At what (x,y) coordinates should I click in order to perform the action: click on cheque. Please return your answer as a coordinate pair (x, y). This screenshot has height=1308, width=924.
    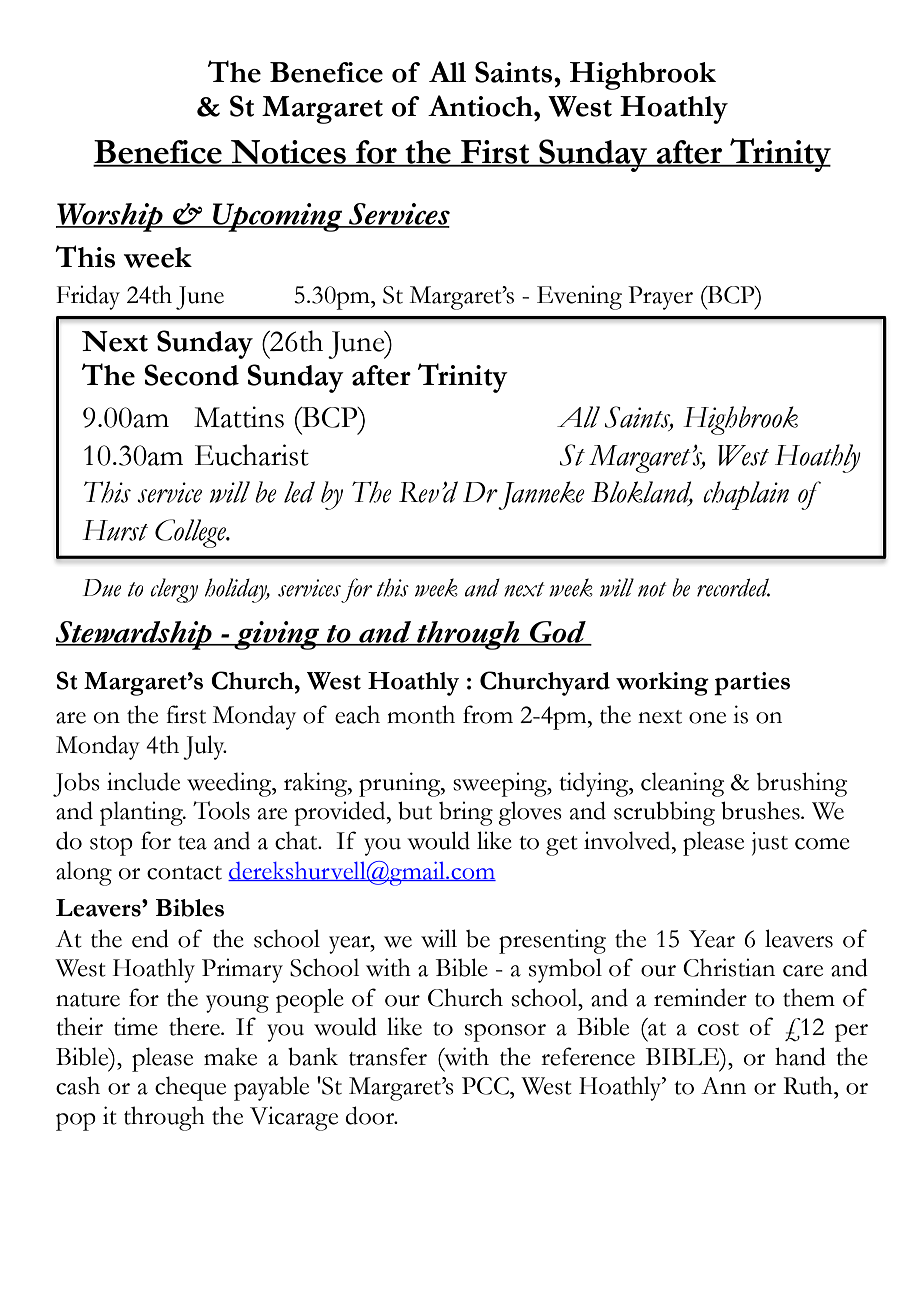
    Looking at the image, I should click on (190, 1088).
